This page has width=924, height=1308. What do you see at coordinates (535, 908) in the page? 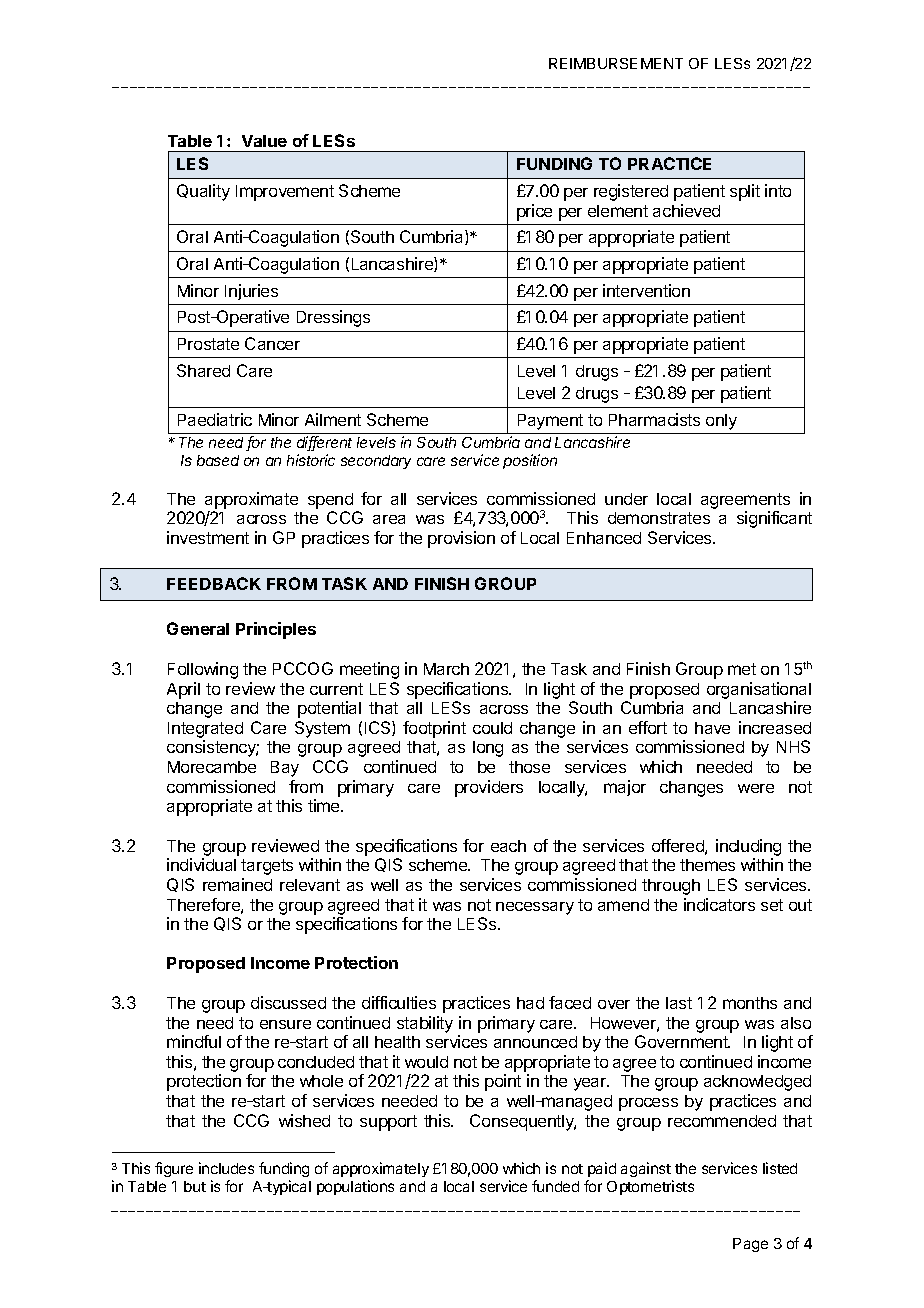
I see `necessary` at bounding box center [535, 908].
